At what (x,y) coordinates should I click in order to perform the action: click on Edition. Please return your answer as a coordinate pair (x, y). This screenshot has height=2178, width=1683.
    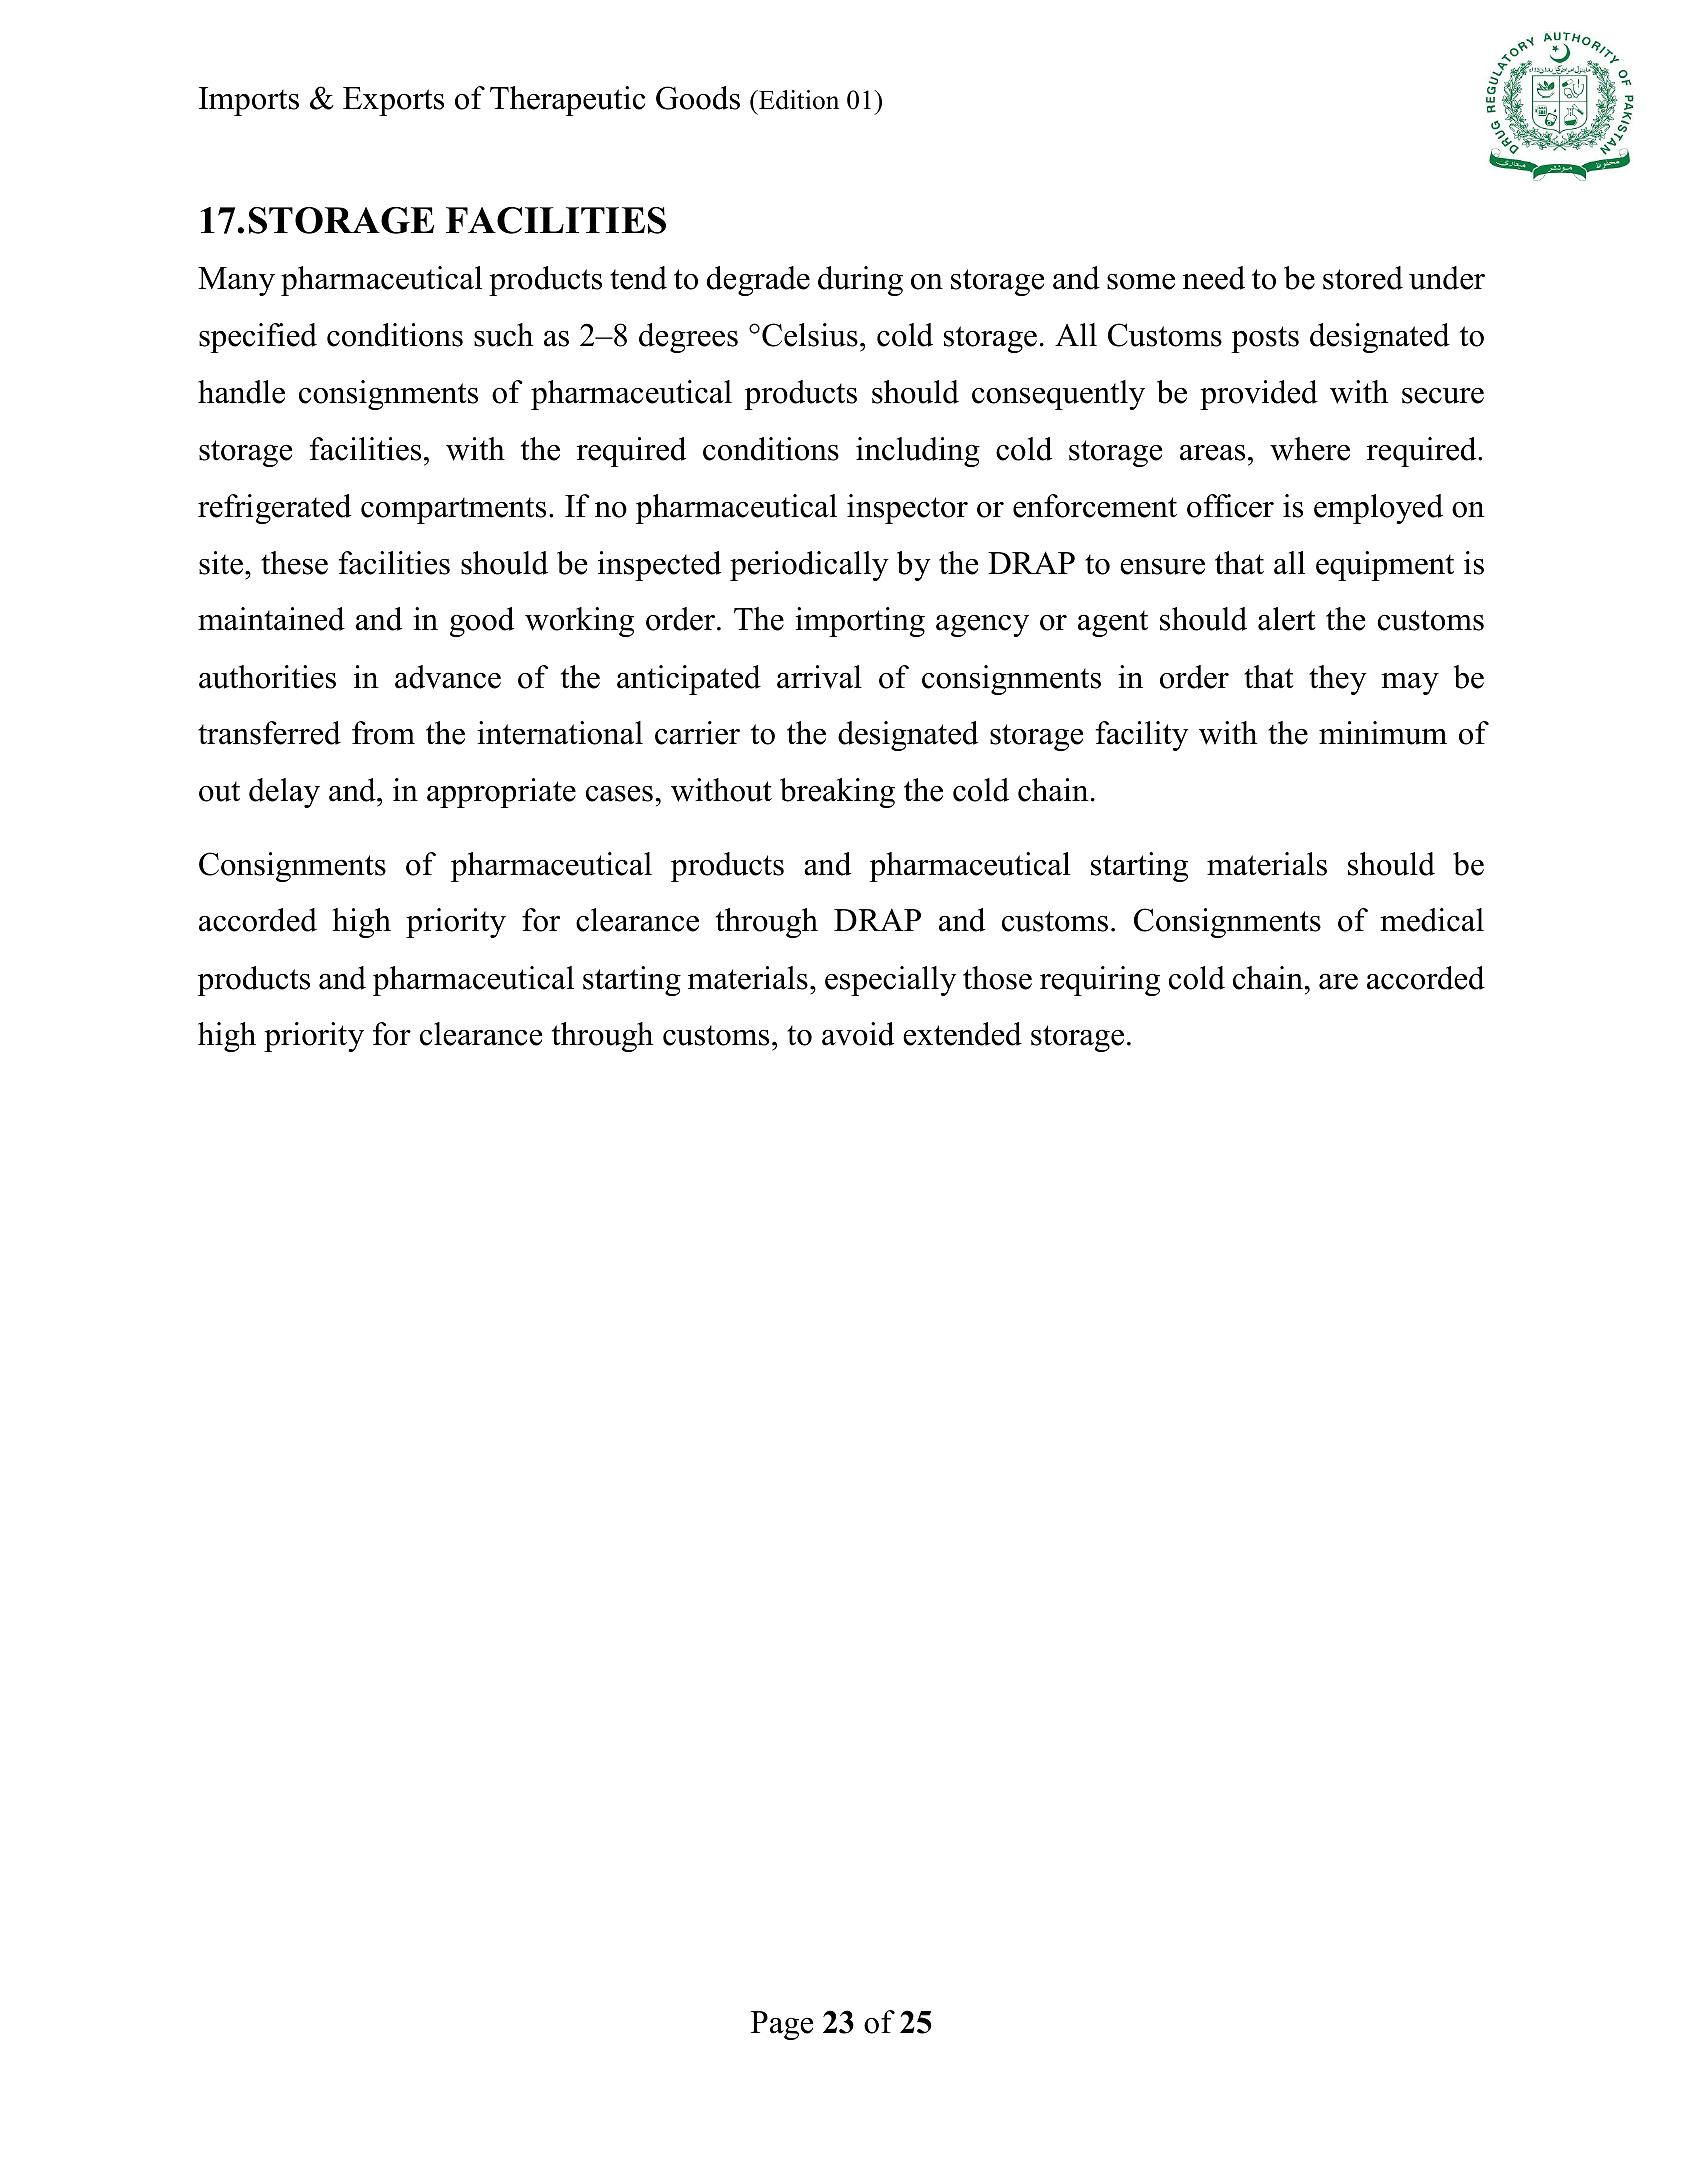
    Looking at the image, I should click on (798, 100).
